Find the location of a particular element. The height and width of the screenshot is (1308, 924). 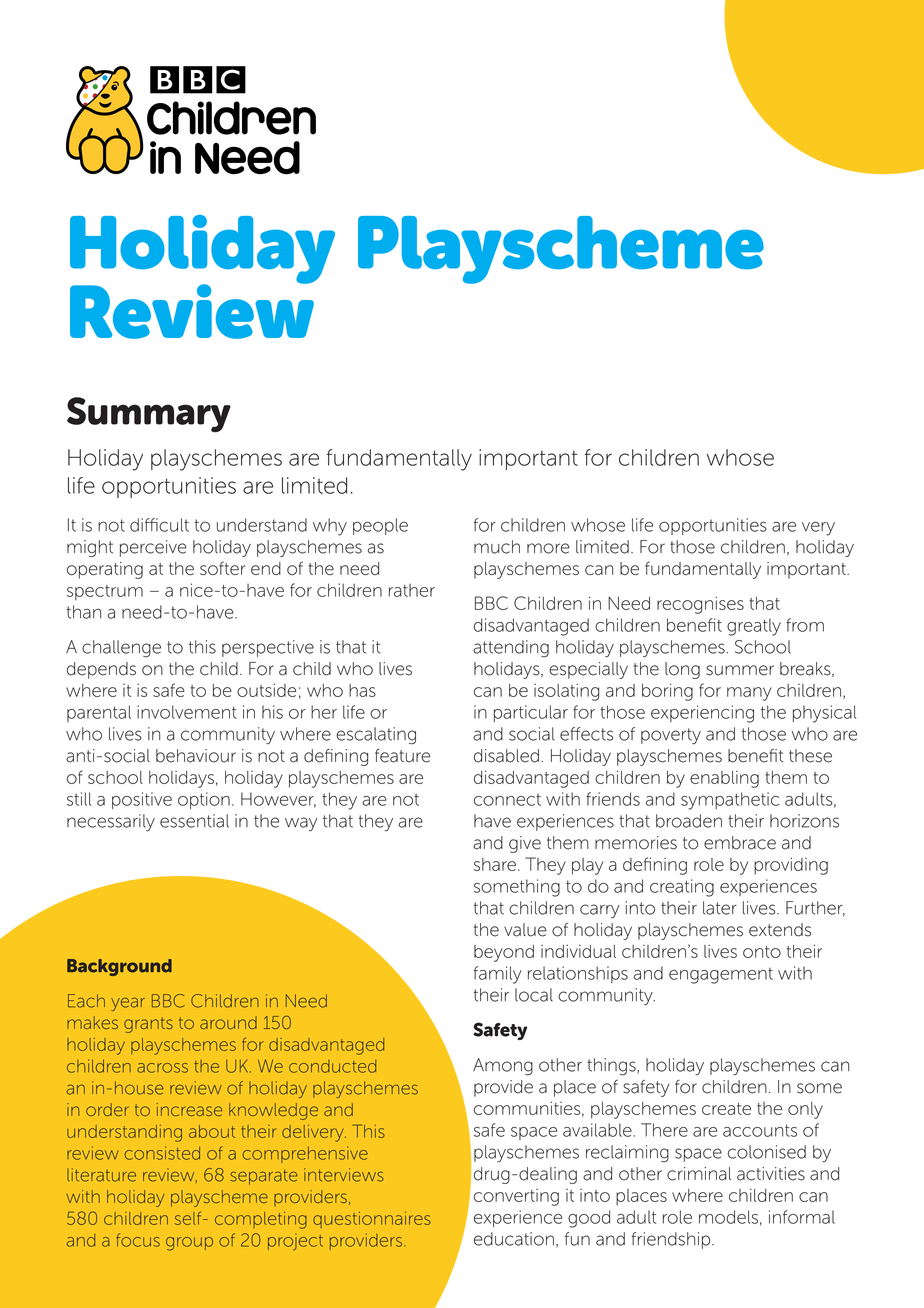

essential is located at coordinates (194, 821).
